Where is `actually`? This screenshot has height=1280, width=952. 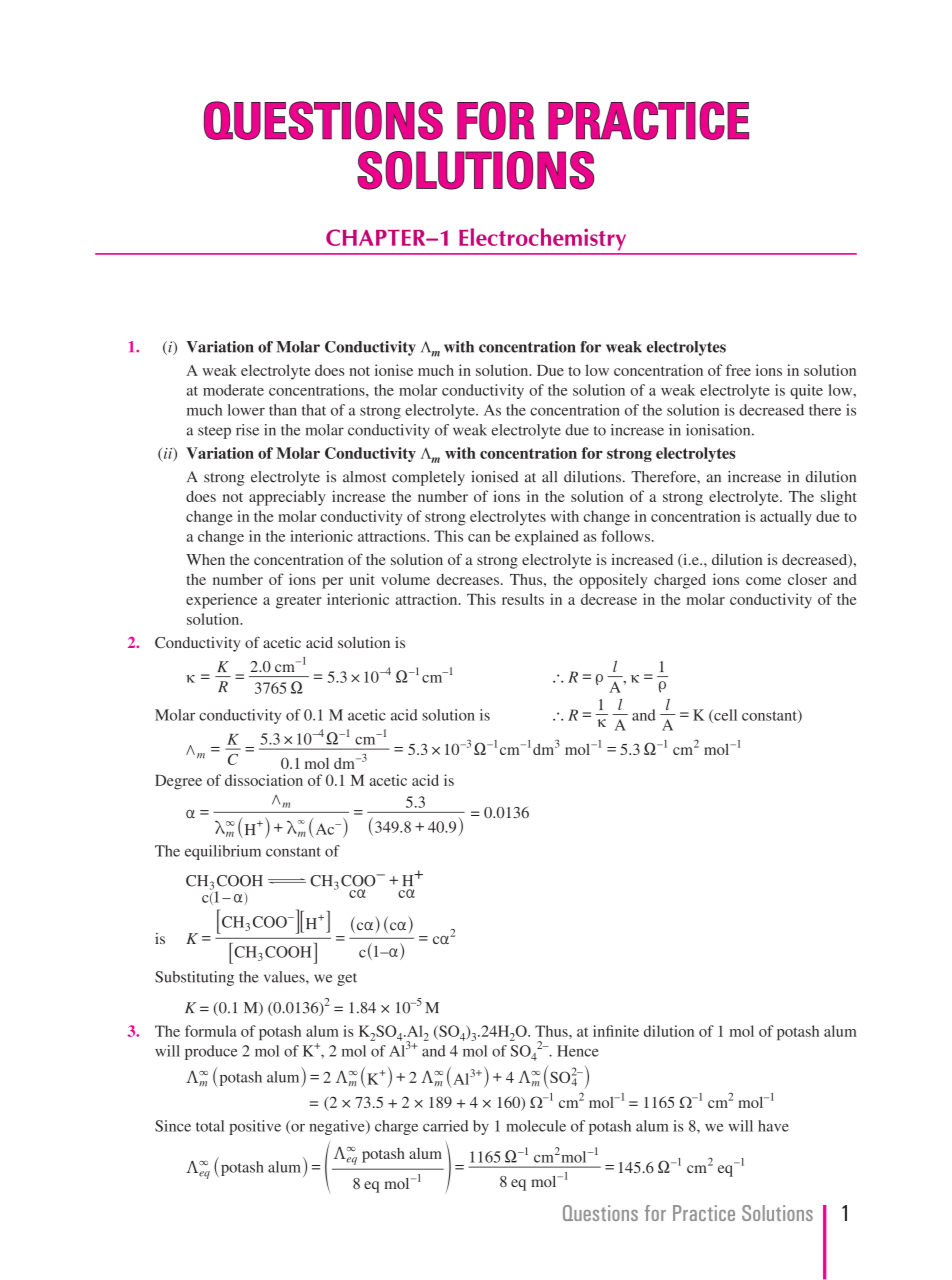 actually is located at coordinates (786, 518).
